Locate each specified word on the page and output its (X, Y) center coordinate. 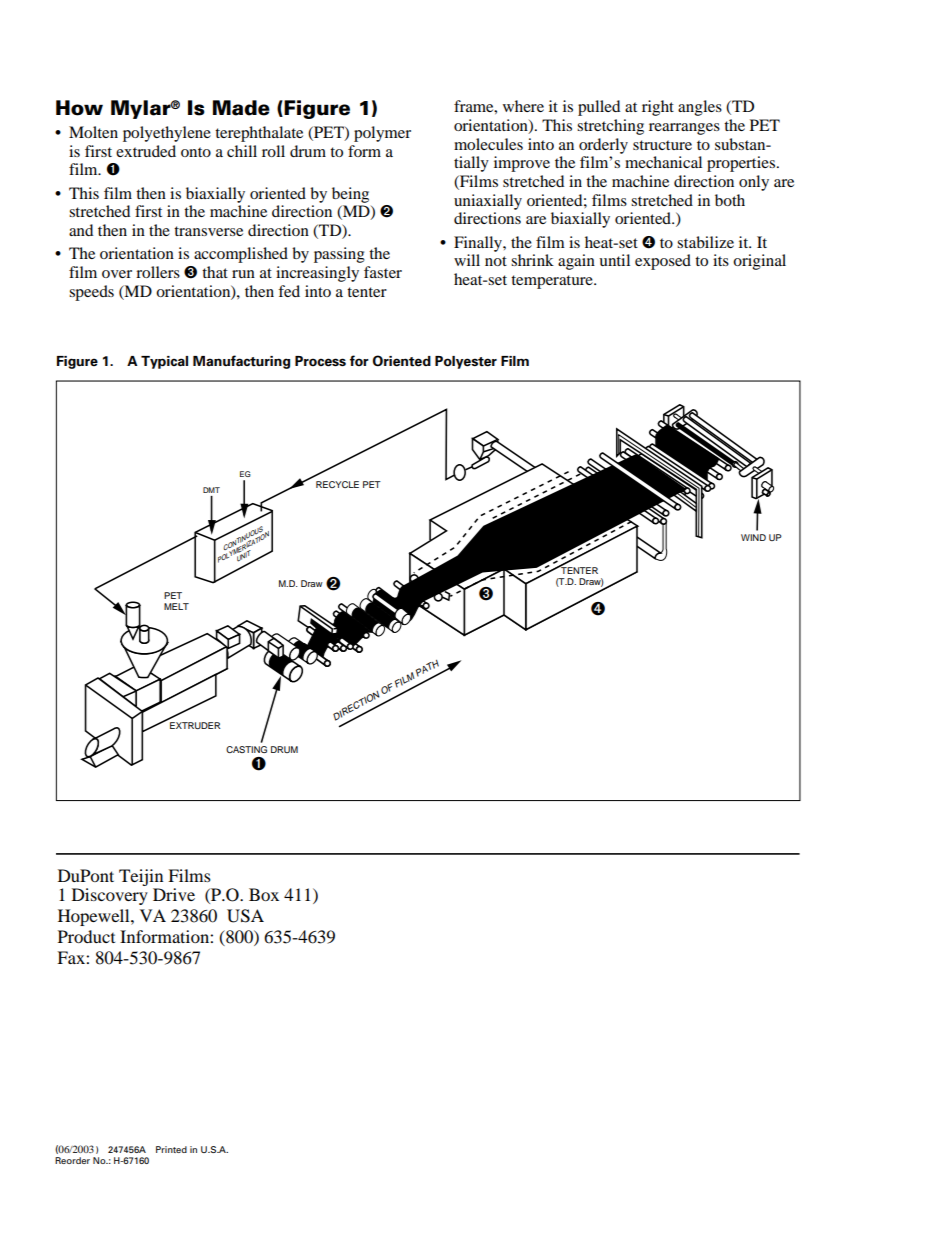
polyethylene (167, 134)
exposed (663, 262)
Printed (171, 1149)
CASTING (246, 749)
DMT (211, 490)
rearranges (684, 129)
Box (264, 894)
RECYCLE (337, 484)
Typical (164, 362)
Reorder (72, 1160)
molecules (488, 144)
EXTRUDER (195, 725)
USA (245, 916)
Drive (174, 894)
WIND (753, 537)
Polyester (466, 362)
